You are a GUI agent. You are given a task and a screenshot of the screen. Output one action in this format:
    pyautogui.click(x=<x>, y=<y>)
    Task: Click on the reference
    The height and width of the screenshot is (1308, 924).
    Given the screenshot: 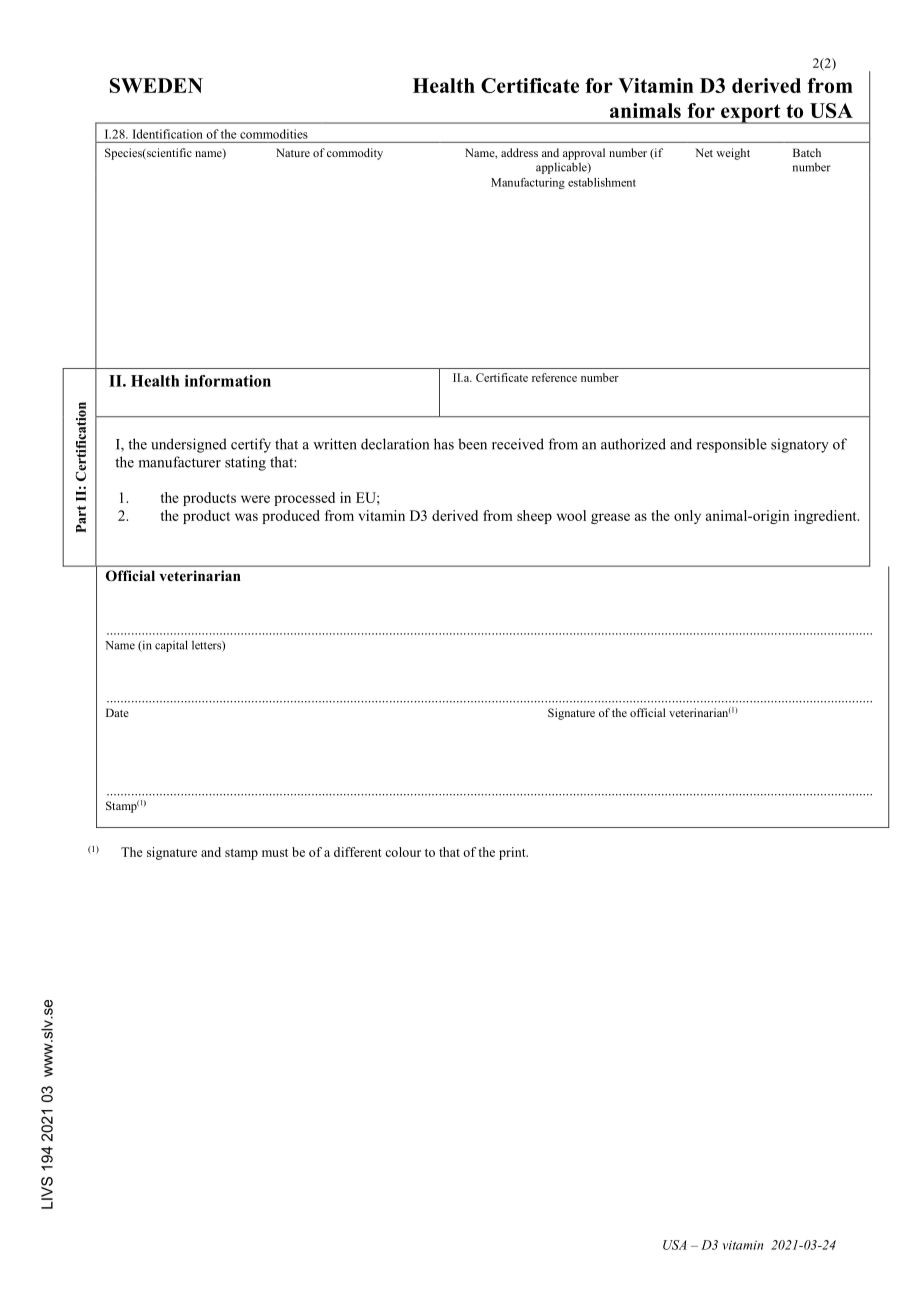 What is the action you would take?
    pyautogui.click(x=554, y=377)
